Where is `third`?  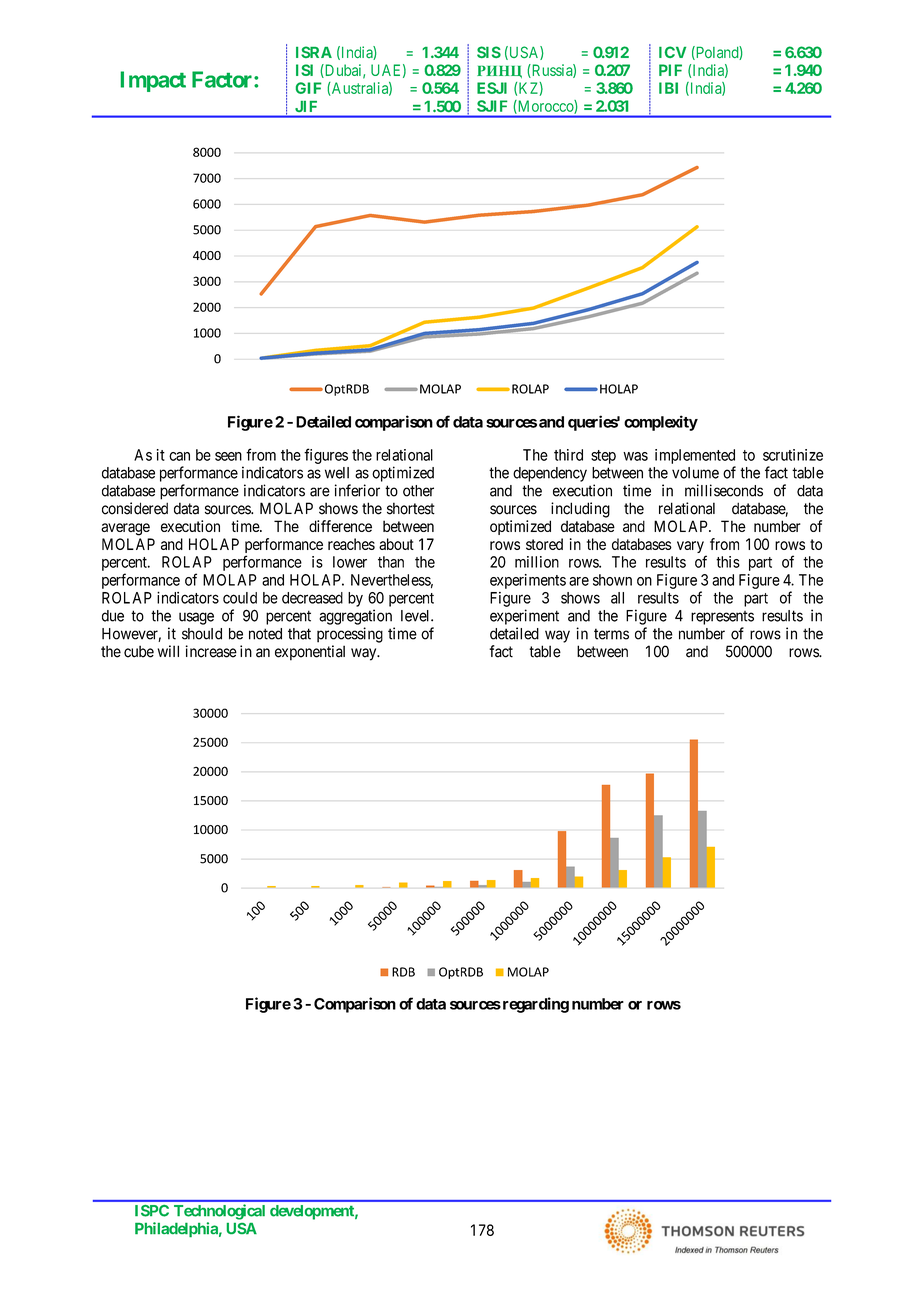
third is located at coordinates (568, 455).
